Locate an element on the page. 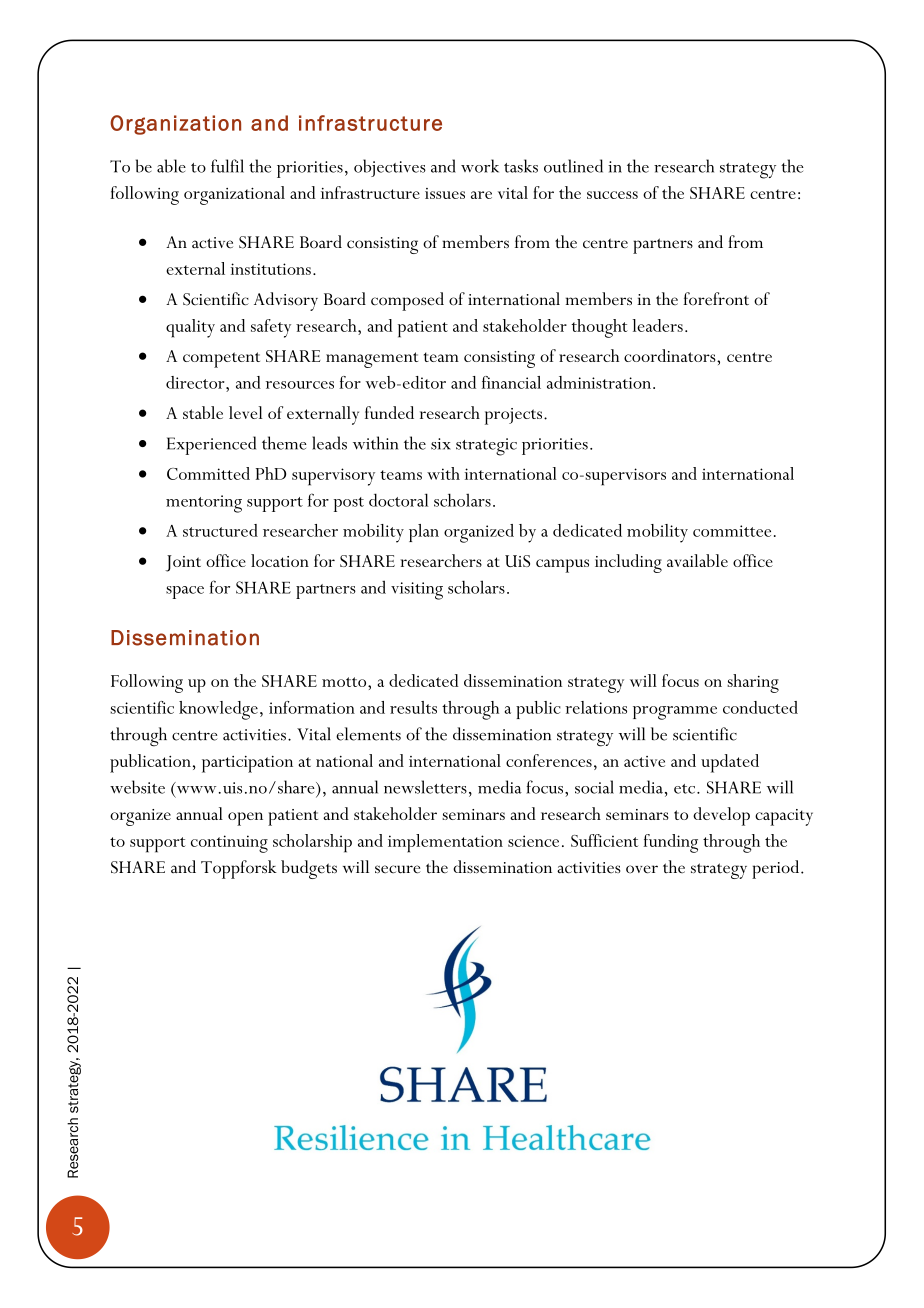  funding is located at coordinates (670, 843).
